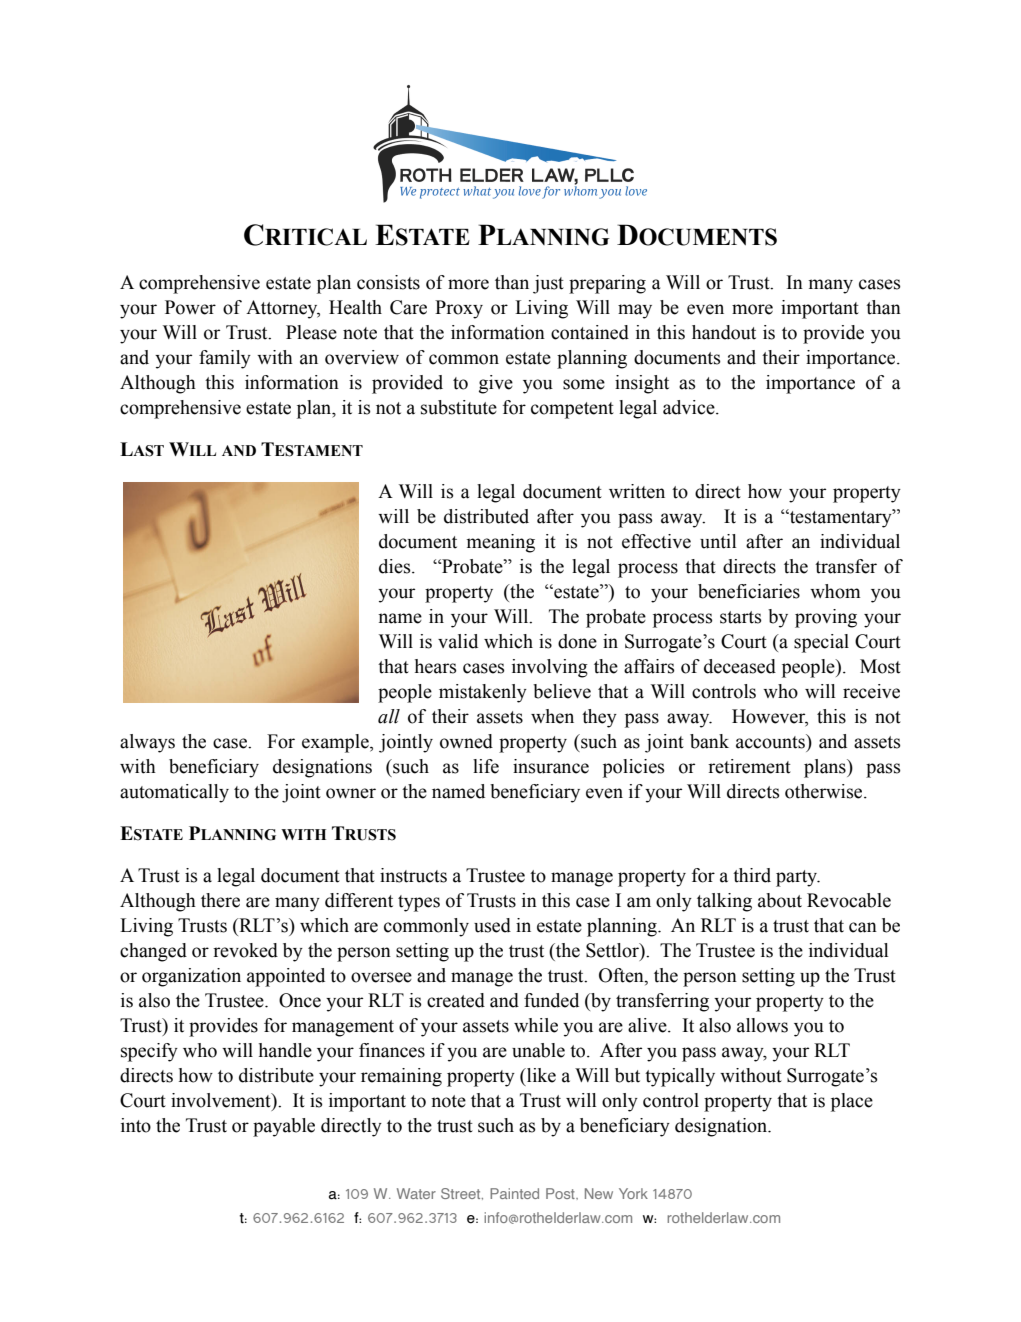 The width and height of the screenshot is (1021, 1322). What do you see at coordinates (190, 307) in the screenshot?
I see `Power` at bounding box center [190, 307].
